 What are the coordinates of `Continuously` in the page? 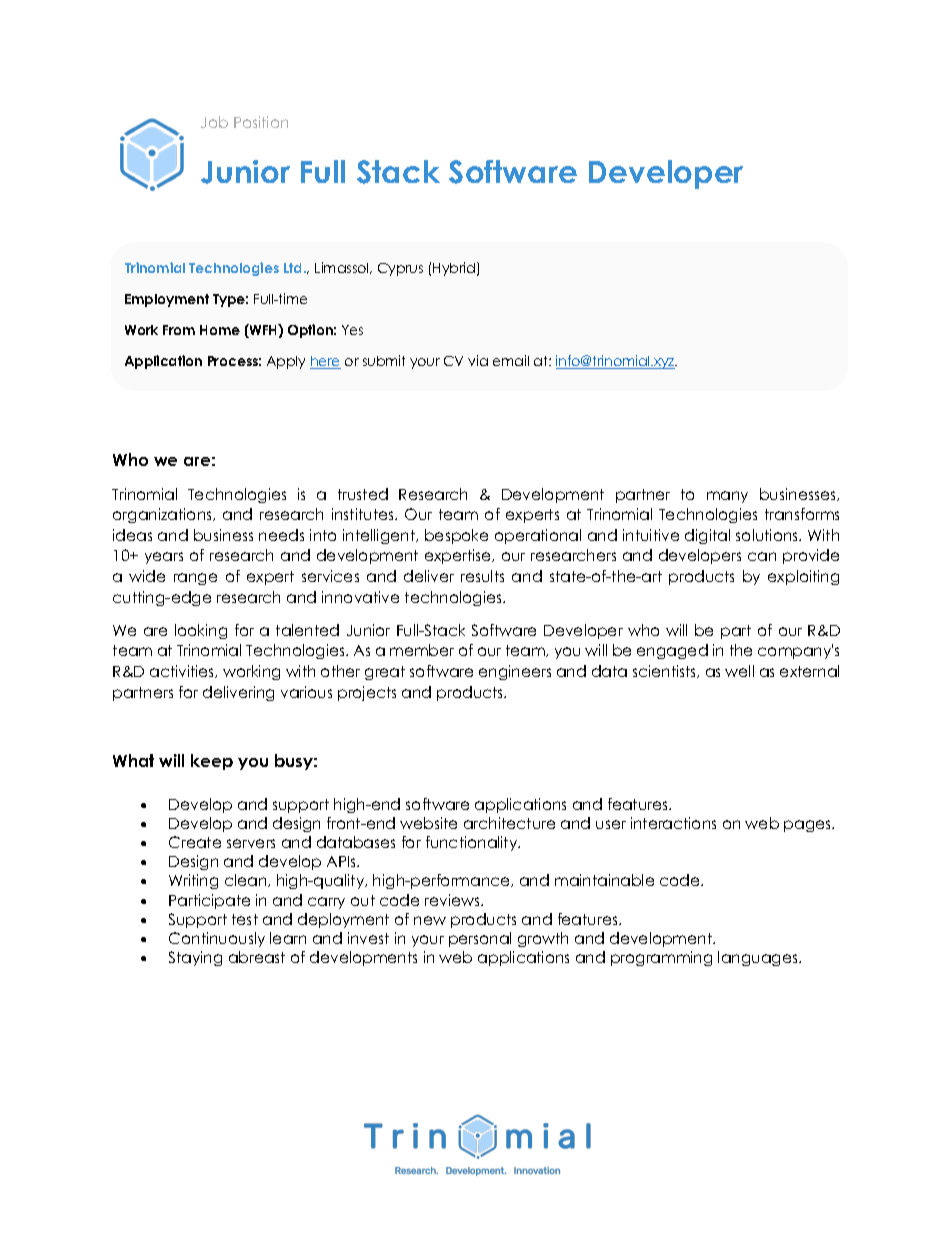 It's located at (217, 939).
